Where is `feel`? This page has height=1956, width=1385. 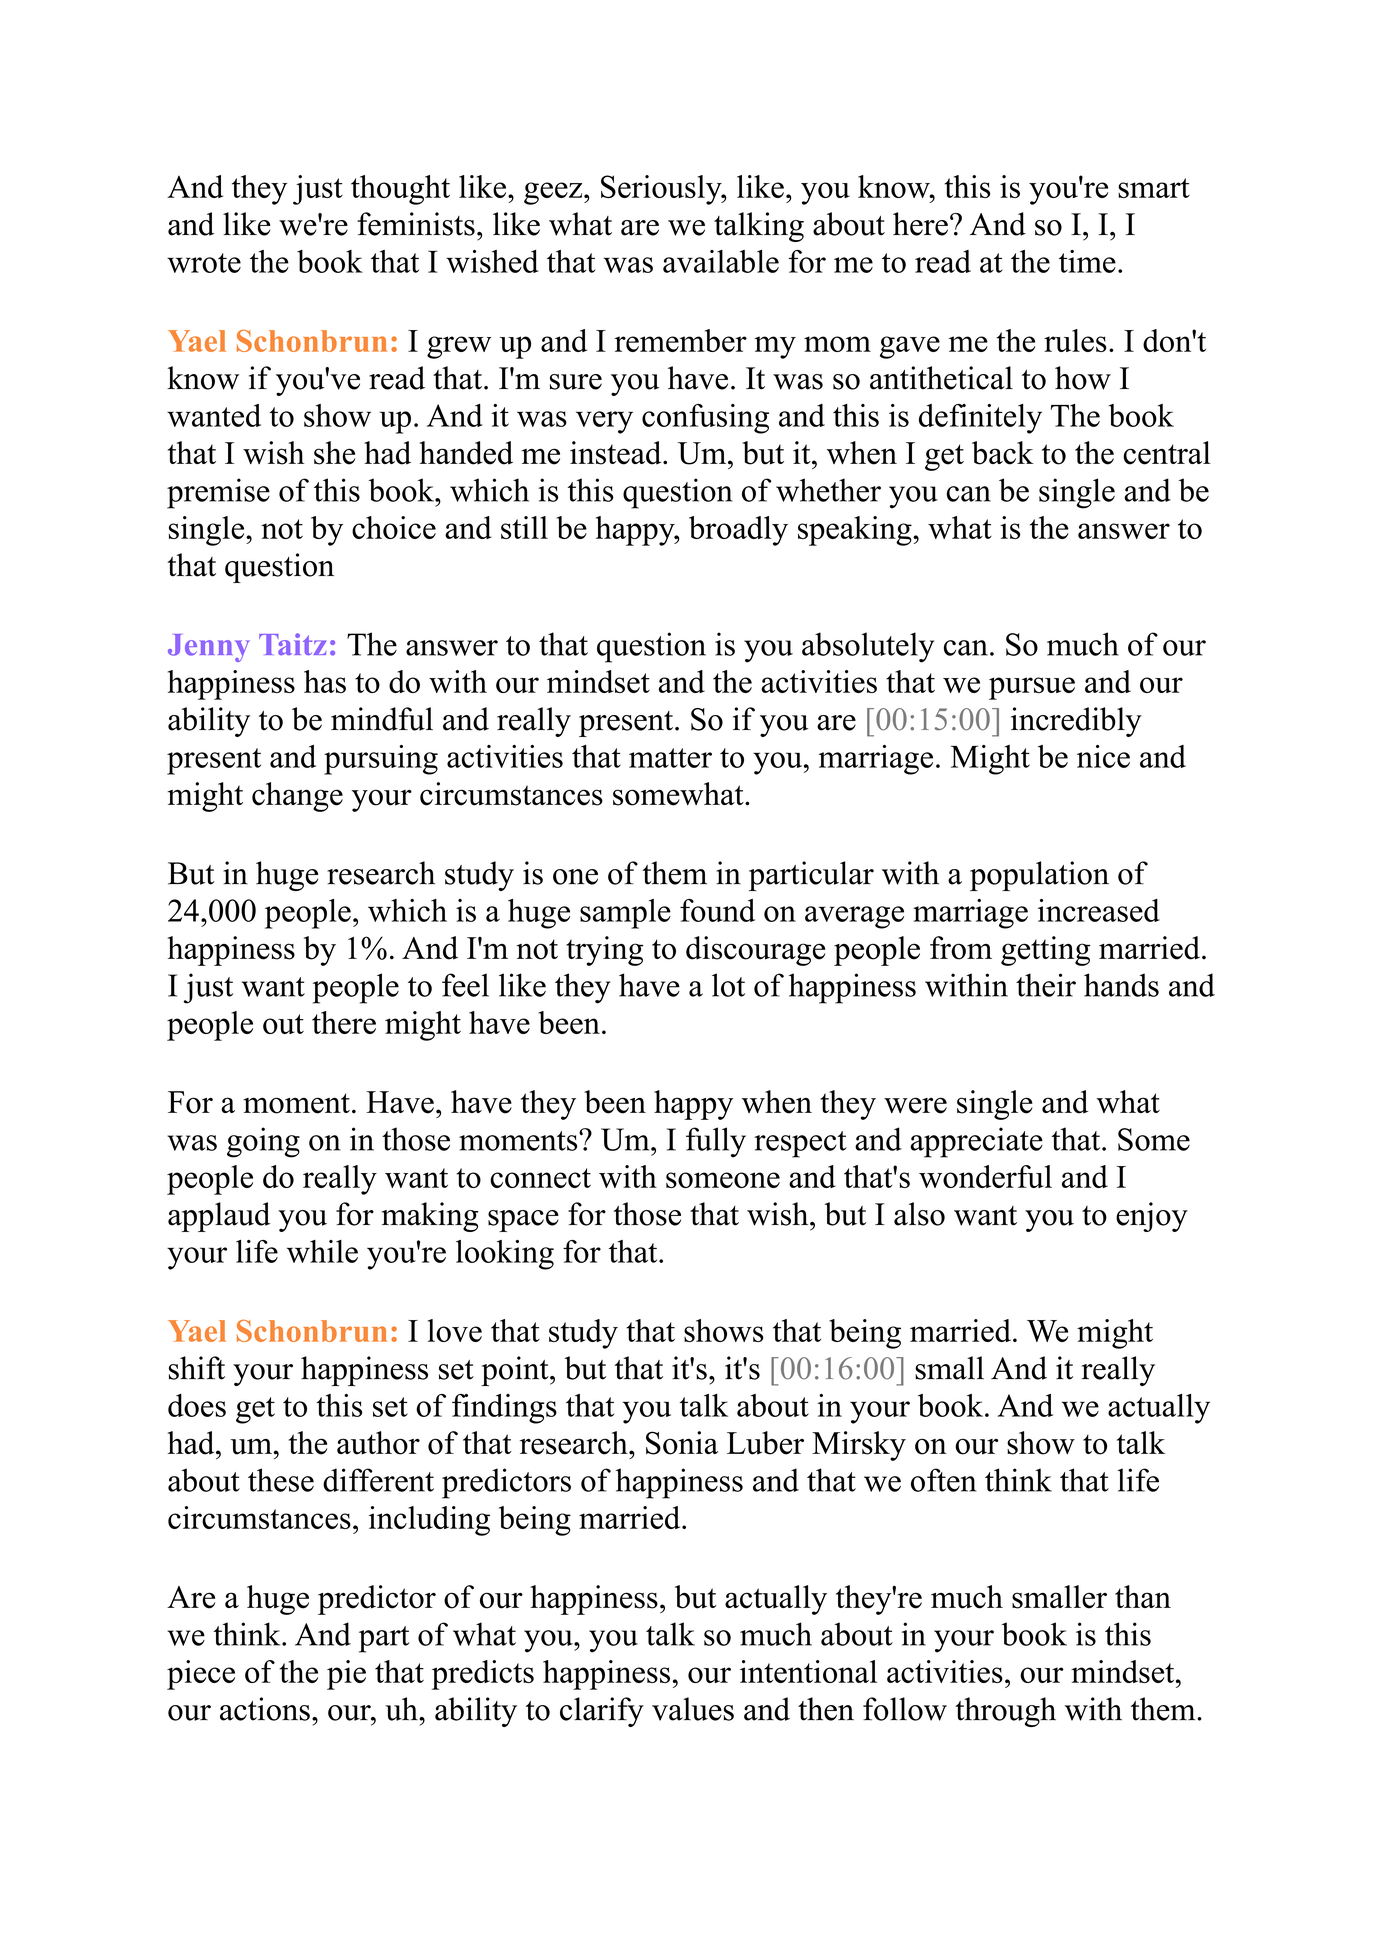
feel is located at coordinates (465, 985).
